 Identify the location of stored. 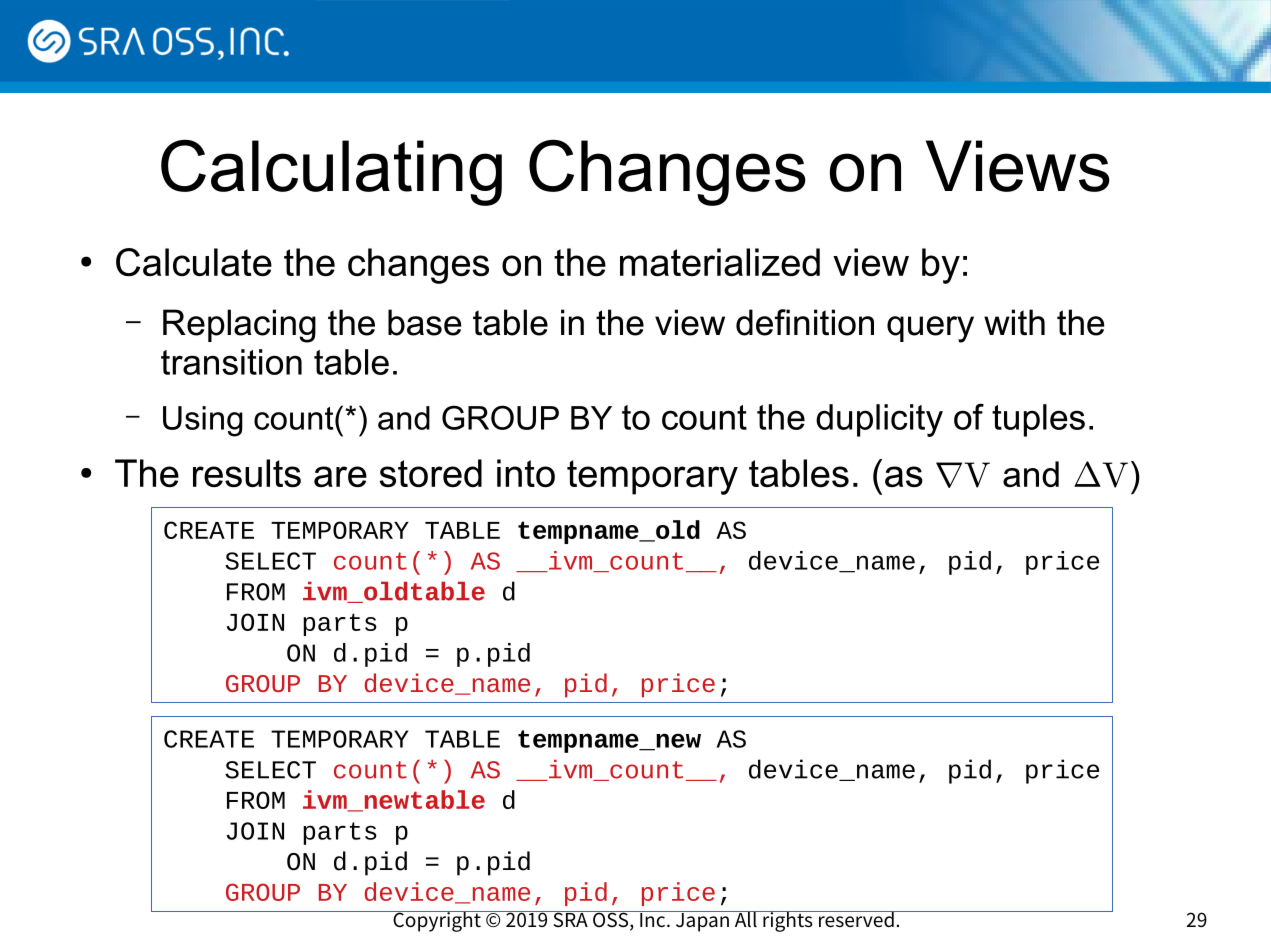
(431, 473).
